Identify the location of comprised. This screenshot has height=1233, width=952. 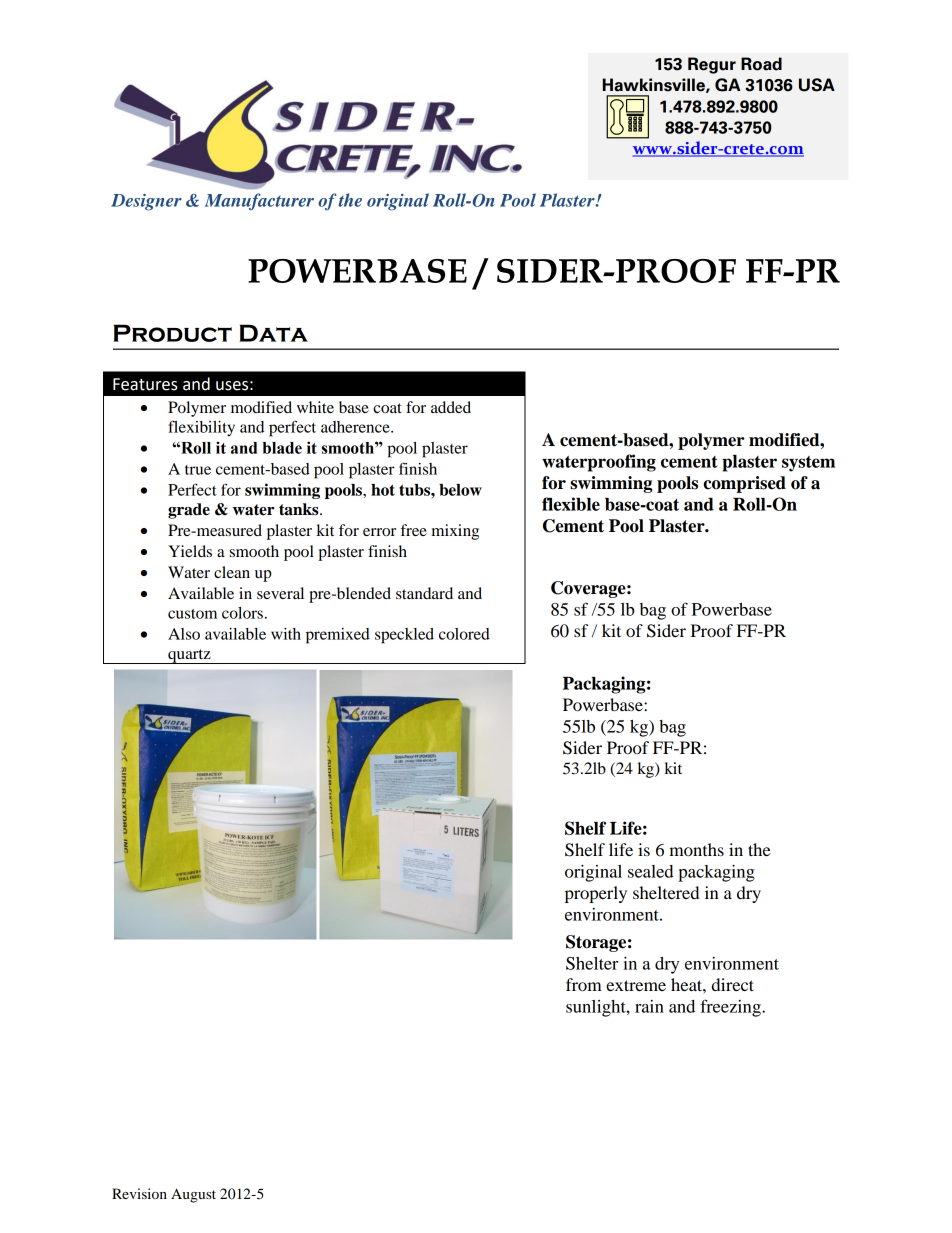
(744, 484).
